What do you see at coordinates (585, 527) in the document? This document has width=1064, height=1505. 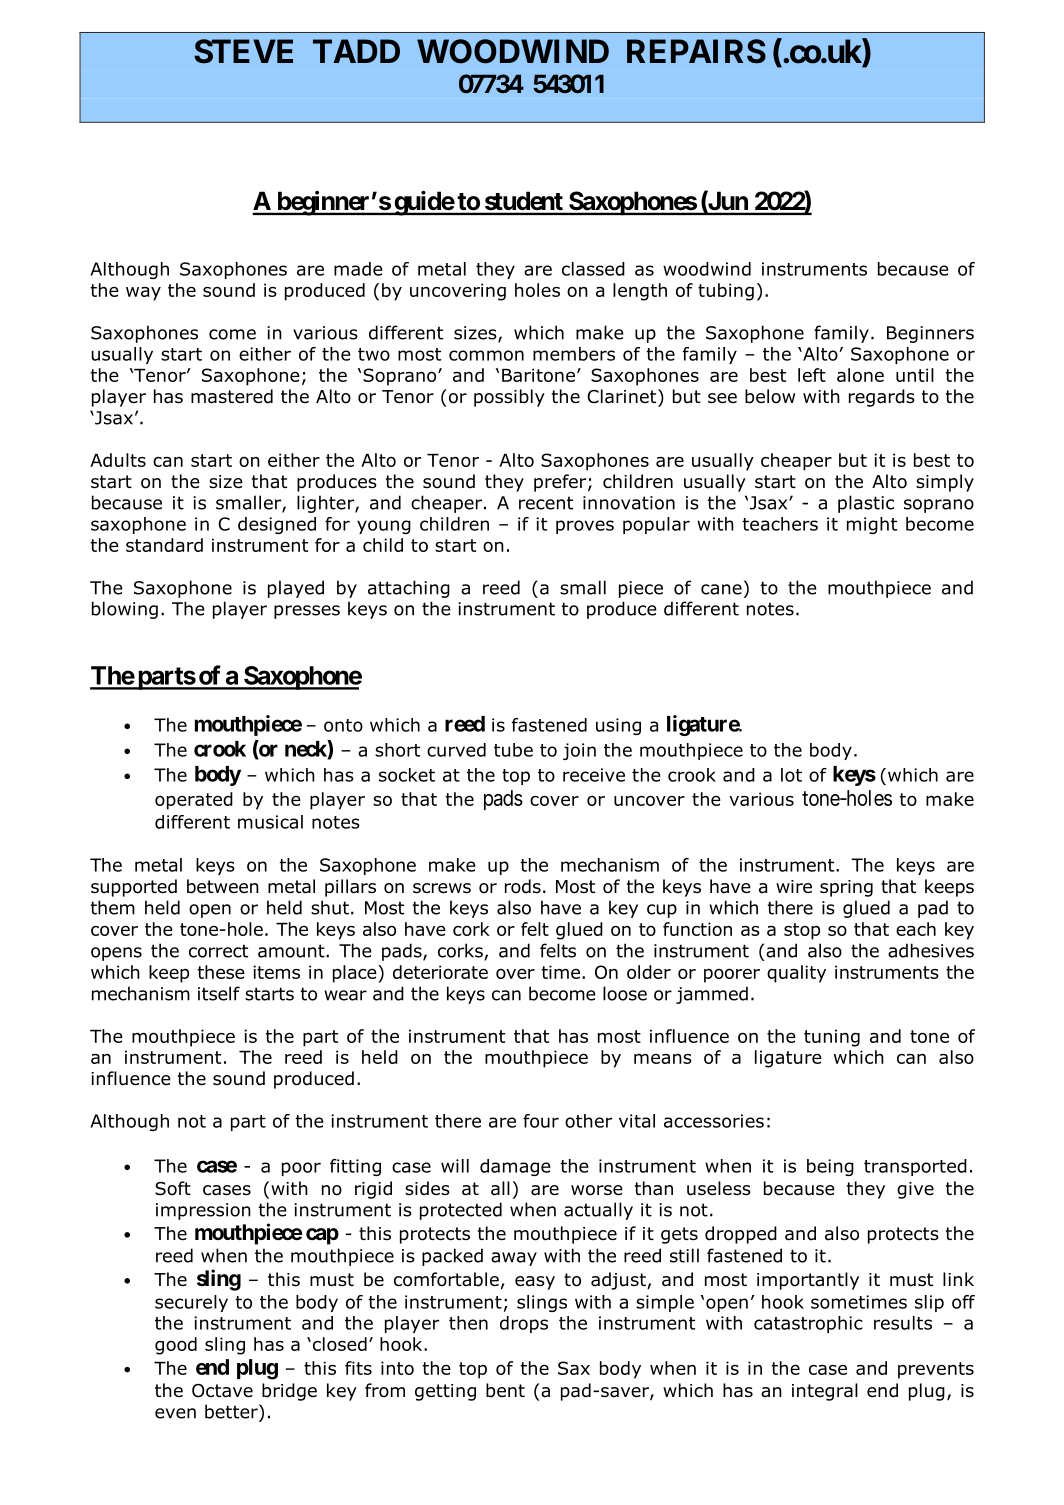 I see `proves` at bounding box center [585, 527].
